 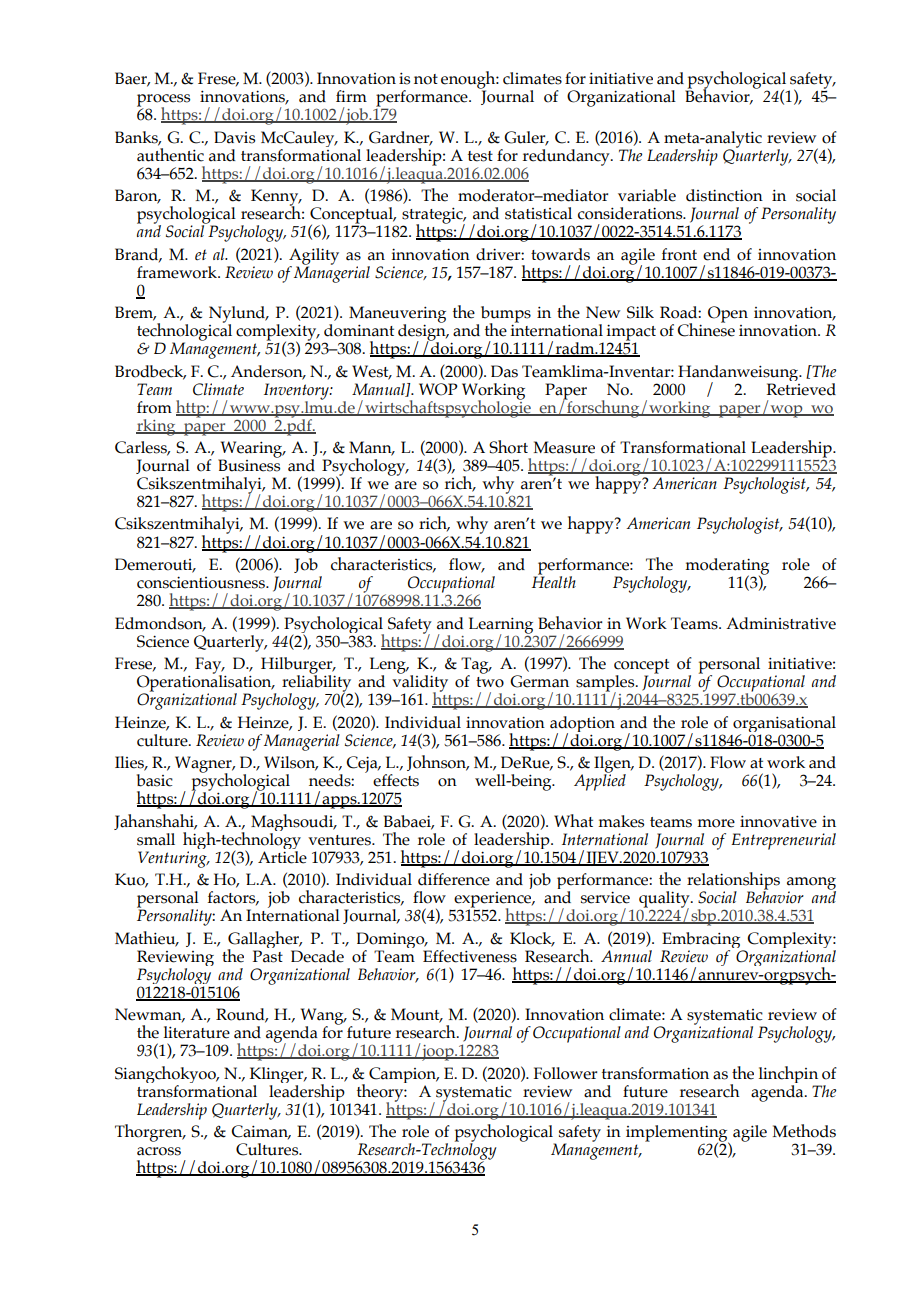 I want to click on test, so click(x=480, y=156).
